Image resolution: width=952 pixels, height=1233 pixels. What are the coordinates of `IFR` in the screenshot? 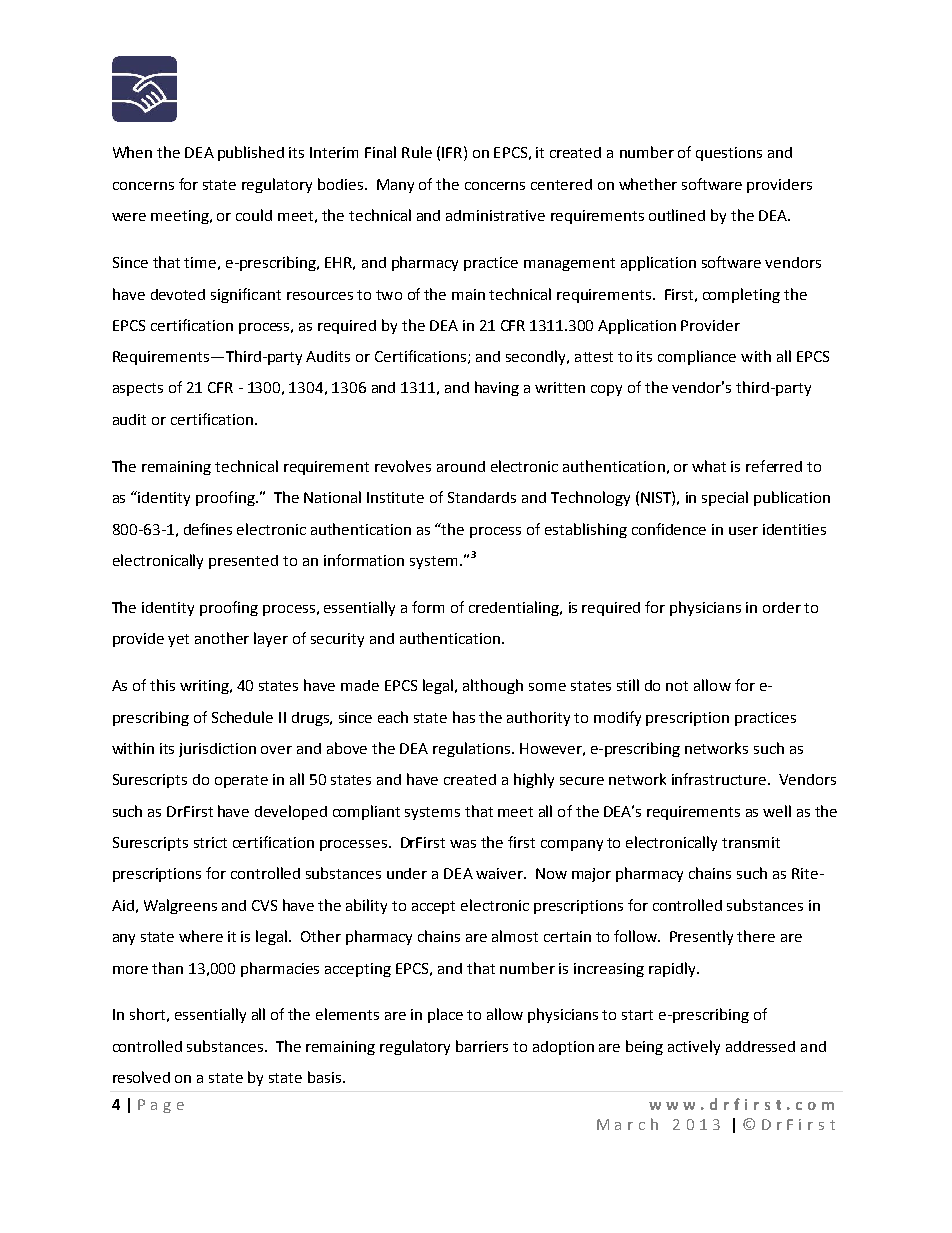 It's located at (452, 152).
